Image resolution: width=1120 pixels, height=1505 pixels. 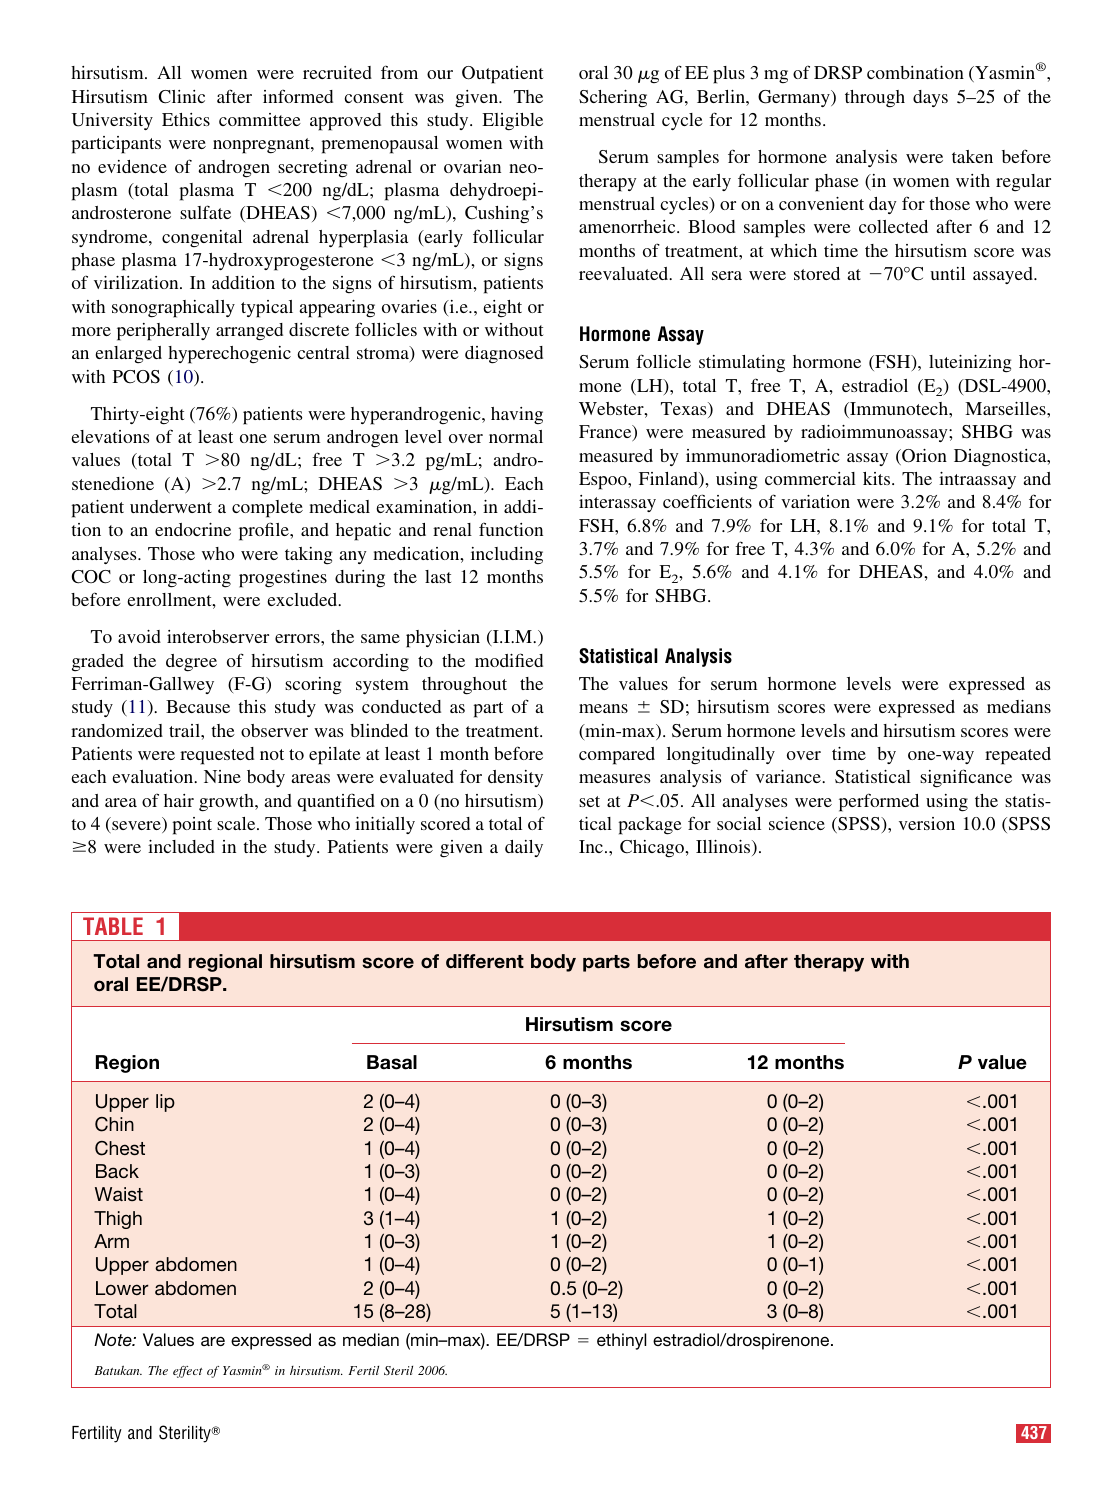 What do you see at coordinates (485, 961) in the image?
I see `different` at bounding box center [485, 961].
